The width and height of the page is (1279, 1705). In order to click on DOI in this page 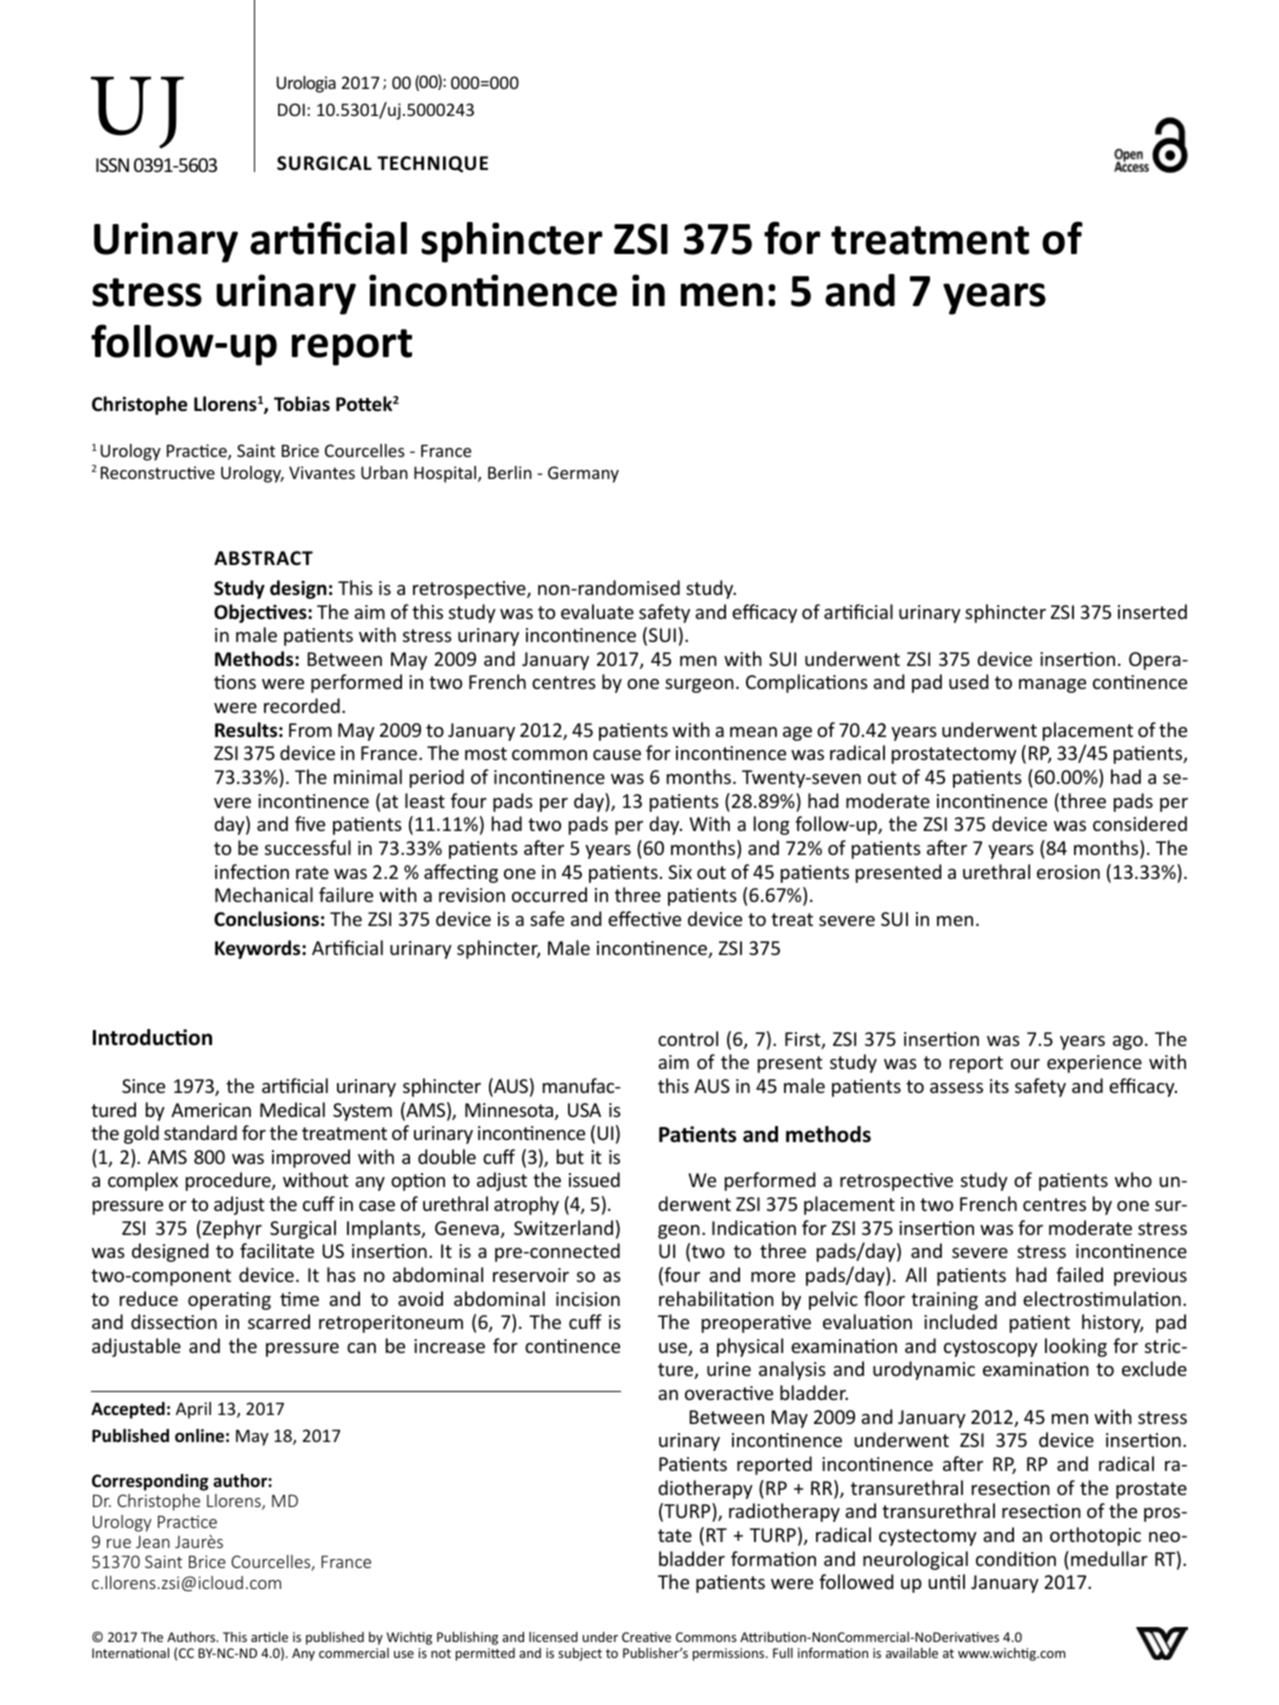, I will do `click(291, 109)`.
